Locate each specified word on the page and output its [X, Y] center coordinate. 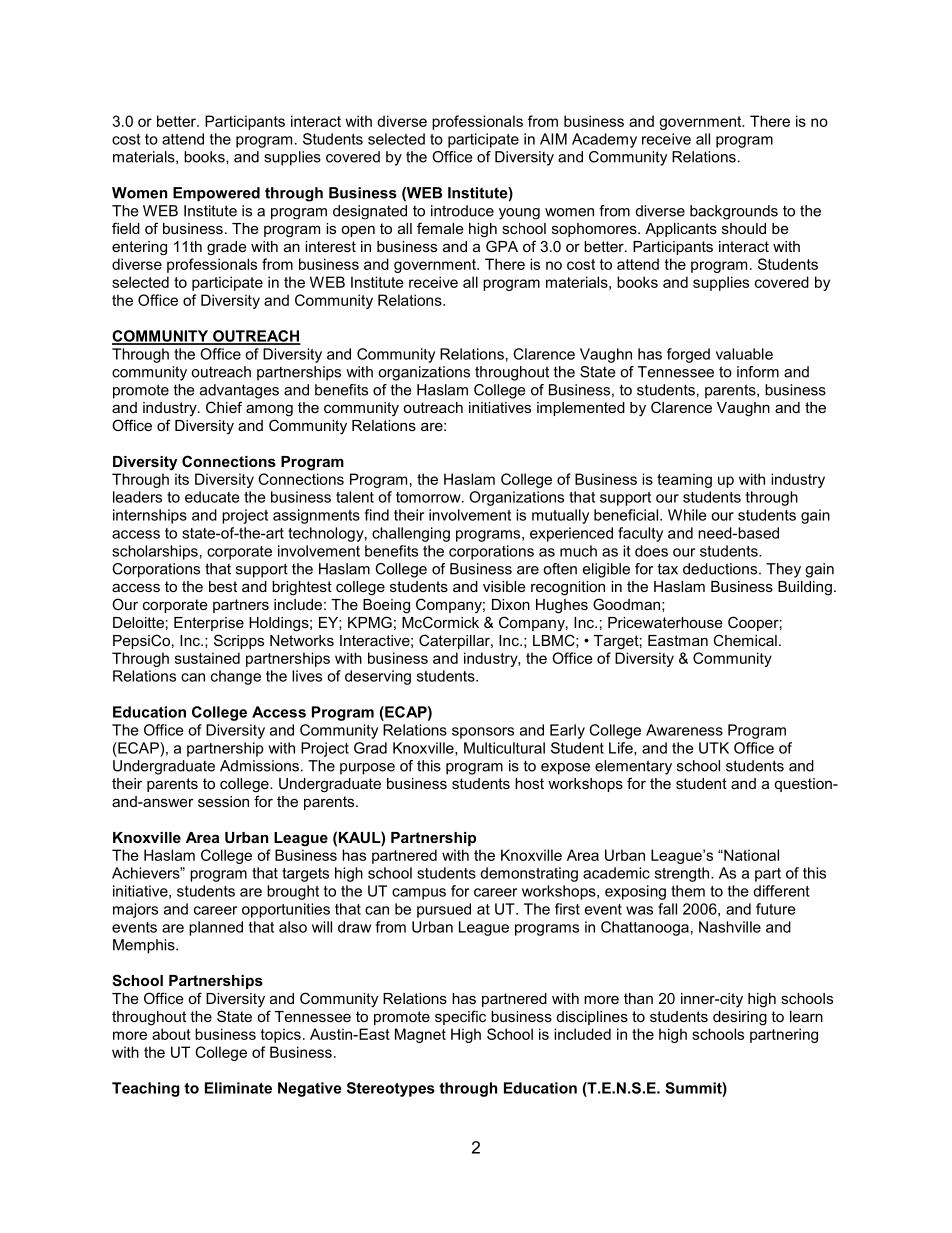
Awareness [684, 730]
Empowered [216, 194]
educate [212, 497]
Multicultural [504, 748]
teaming [684, 480]
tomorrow [429, 497]
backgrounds [734, 212]
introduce [462, 211]
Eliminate [238, 1088]
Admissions [259, 766]
